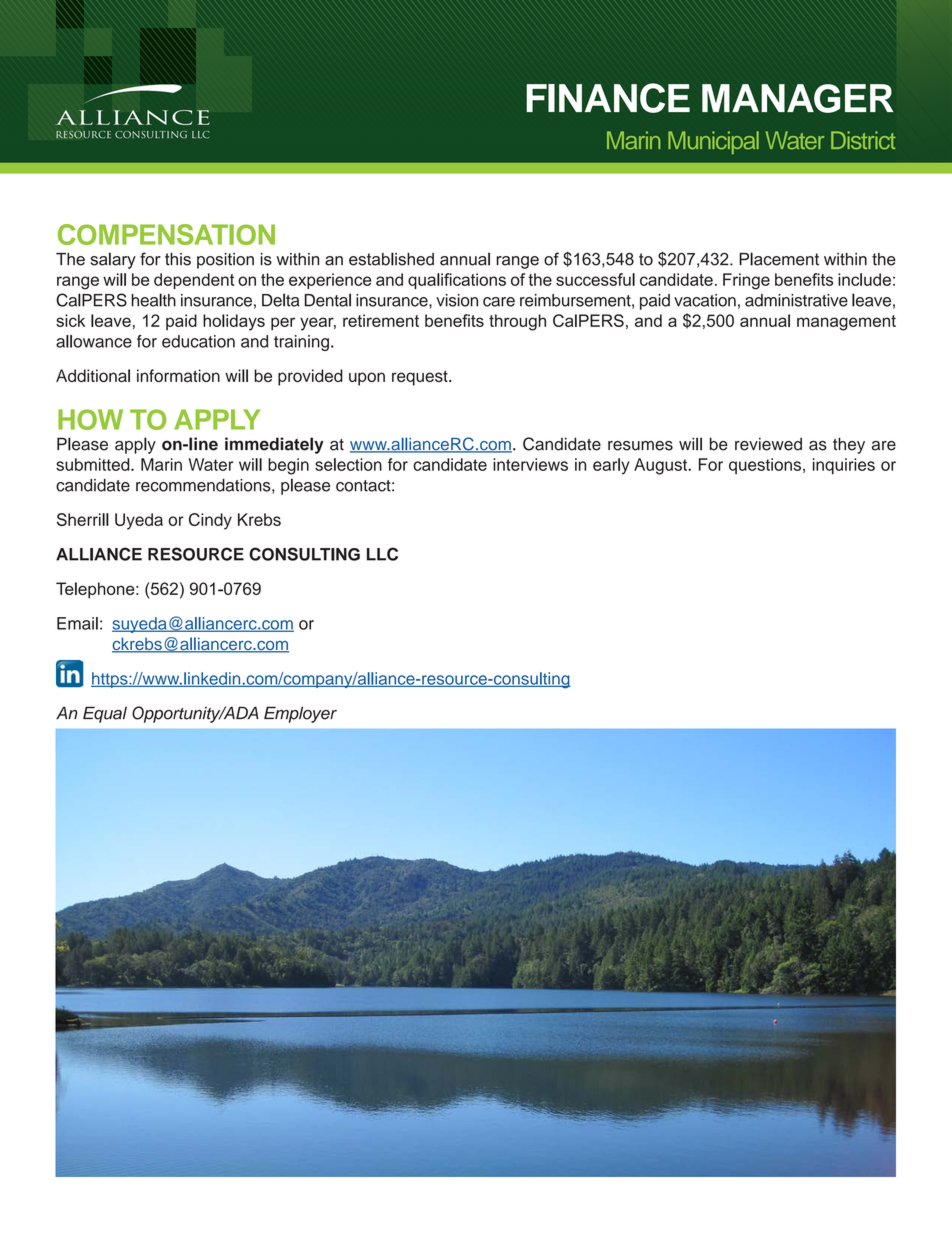 Image resolution: width=952 pixels, height=1233 pixels. What do you see at coordinates (779, 259) in the image?
I see `Placement` at bounding box center [779, 259].
